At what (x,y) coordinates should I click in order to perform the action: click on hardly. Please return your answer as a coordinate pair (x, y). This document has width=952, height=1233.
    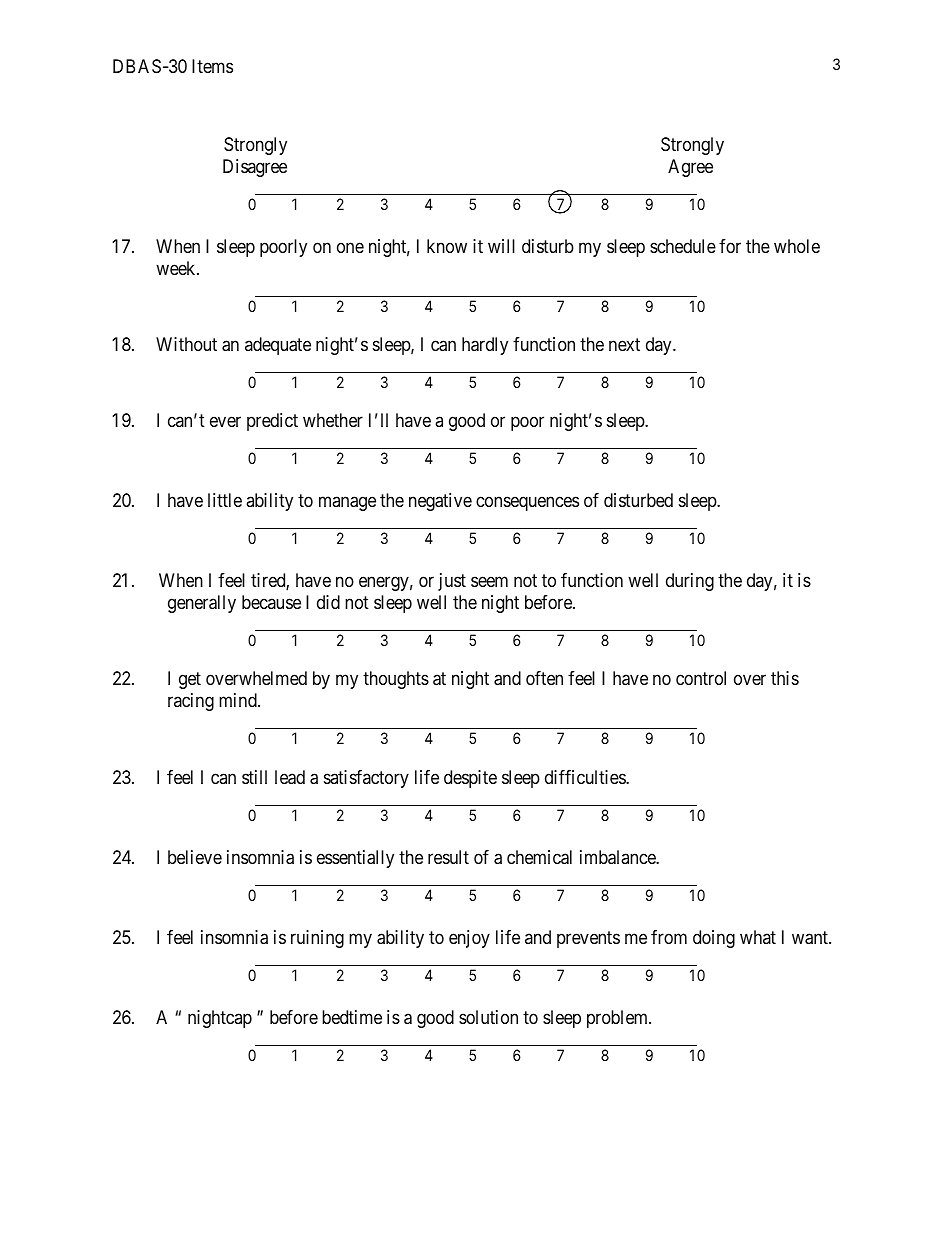
    Looking at the image, I should click on (485, 346).
